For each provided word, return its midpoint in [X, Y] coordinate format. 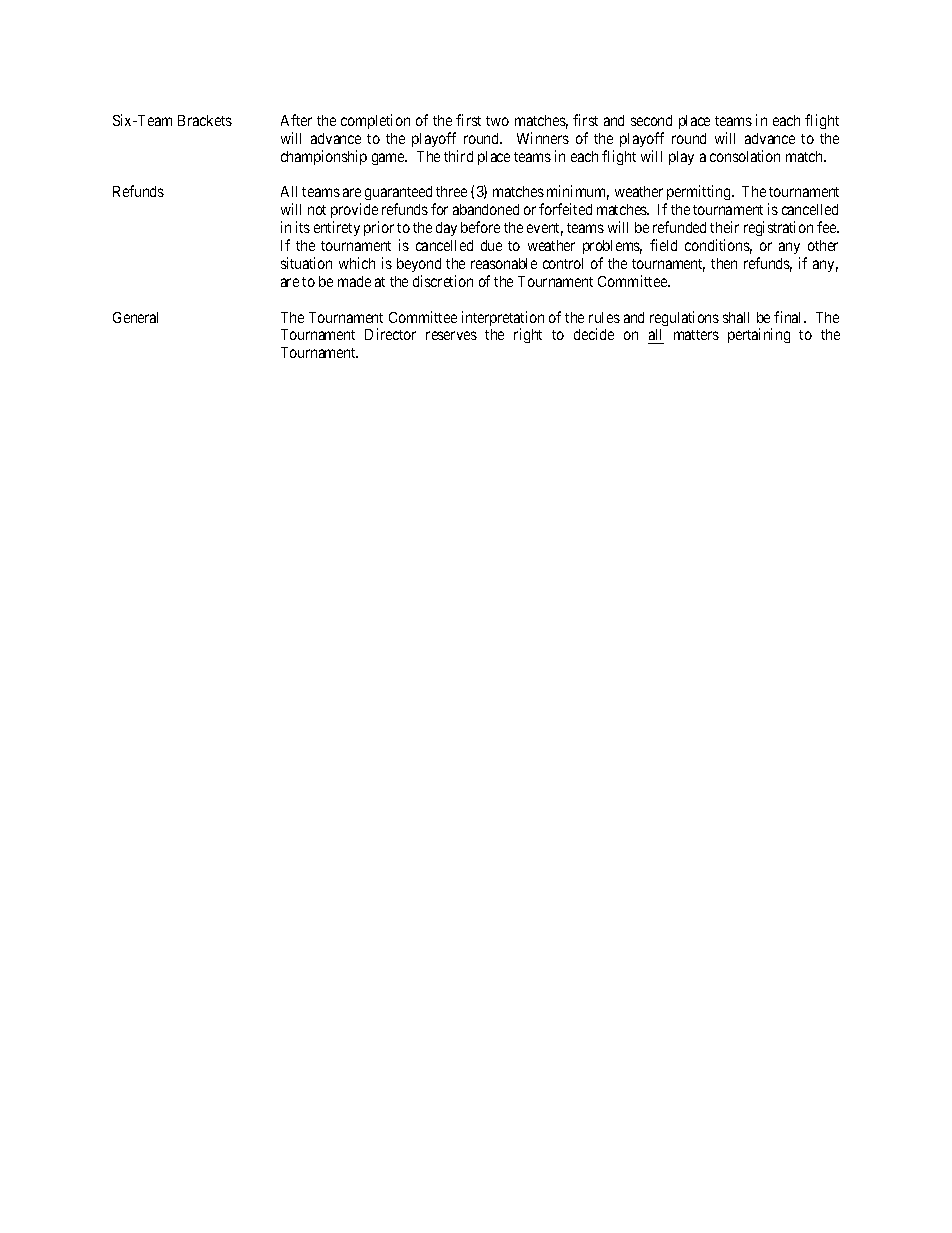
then [724, 263]
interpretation [503, 320]
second [651, 120]
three [451, 191]
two [497, 121]
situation [306, 263]
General [135, 317]
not [317, 210]
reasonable [504, 263]
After [296, 120]
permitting [699, 194]
